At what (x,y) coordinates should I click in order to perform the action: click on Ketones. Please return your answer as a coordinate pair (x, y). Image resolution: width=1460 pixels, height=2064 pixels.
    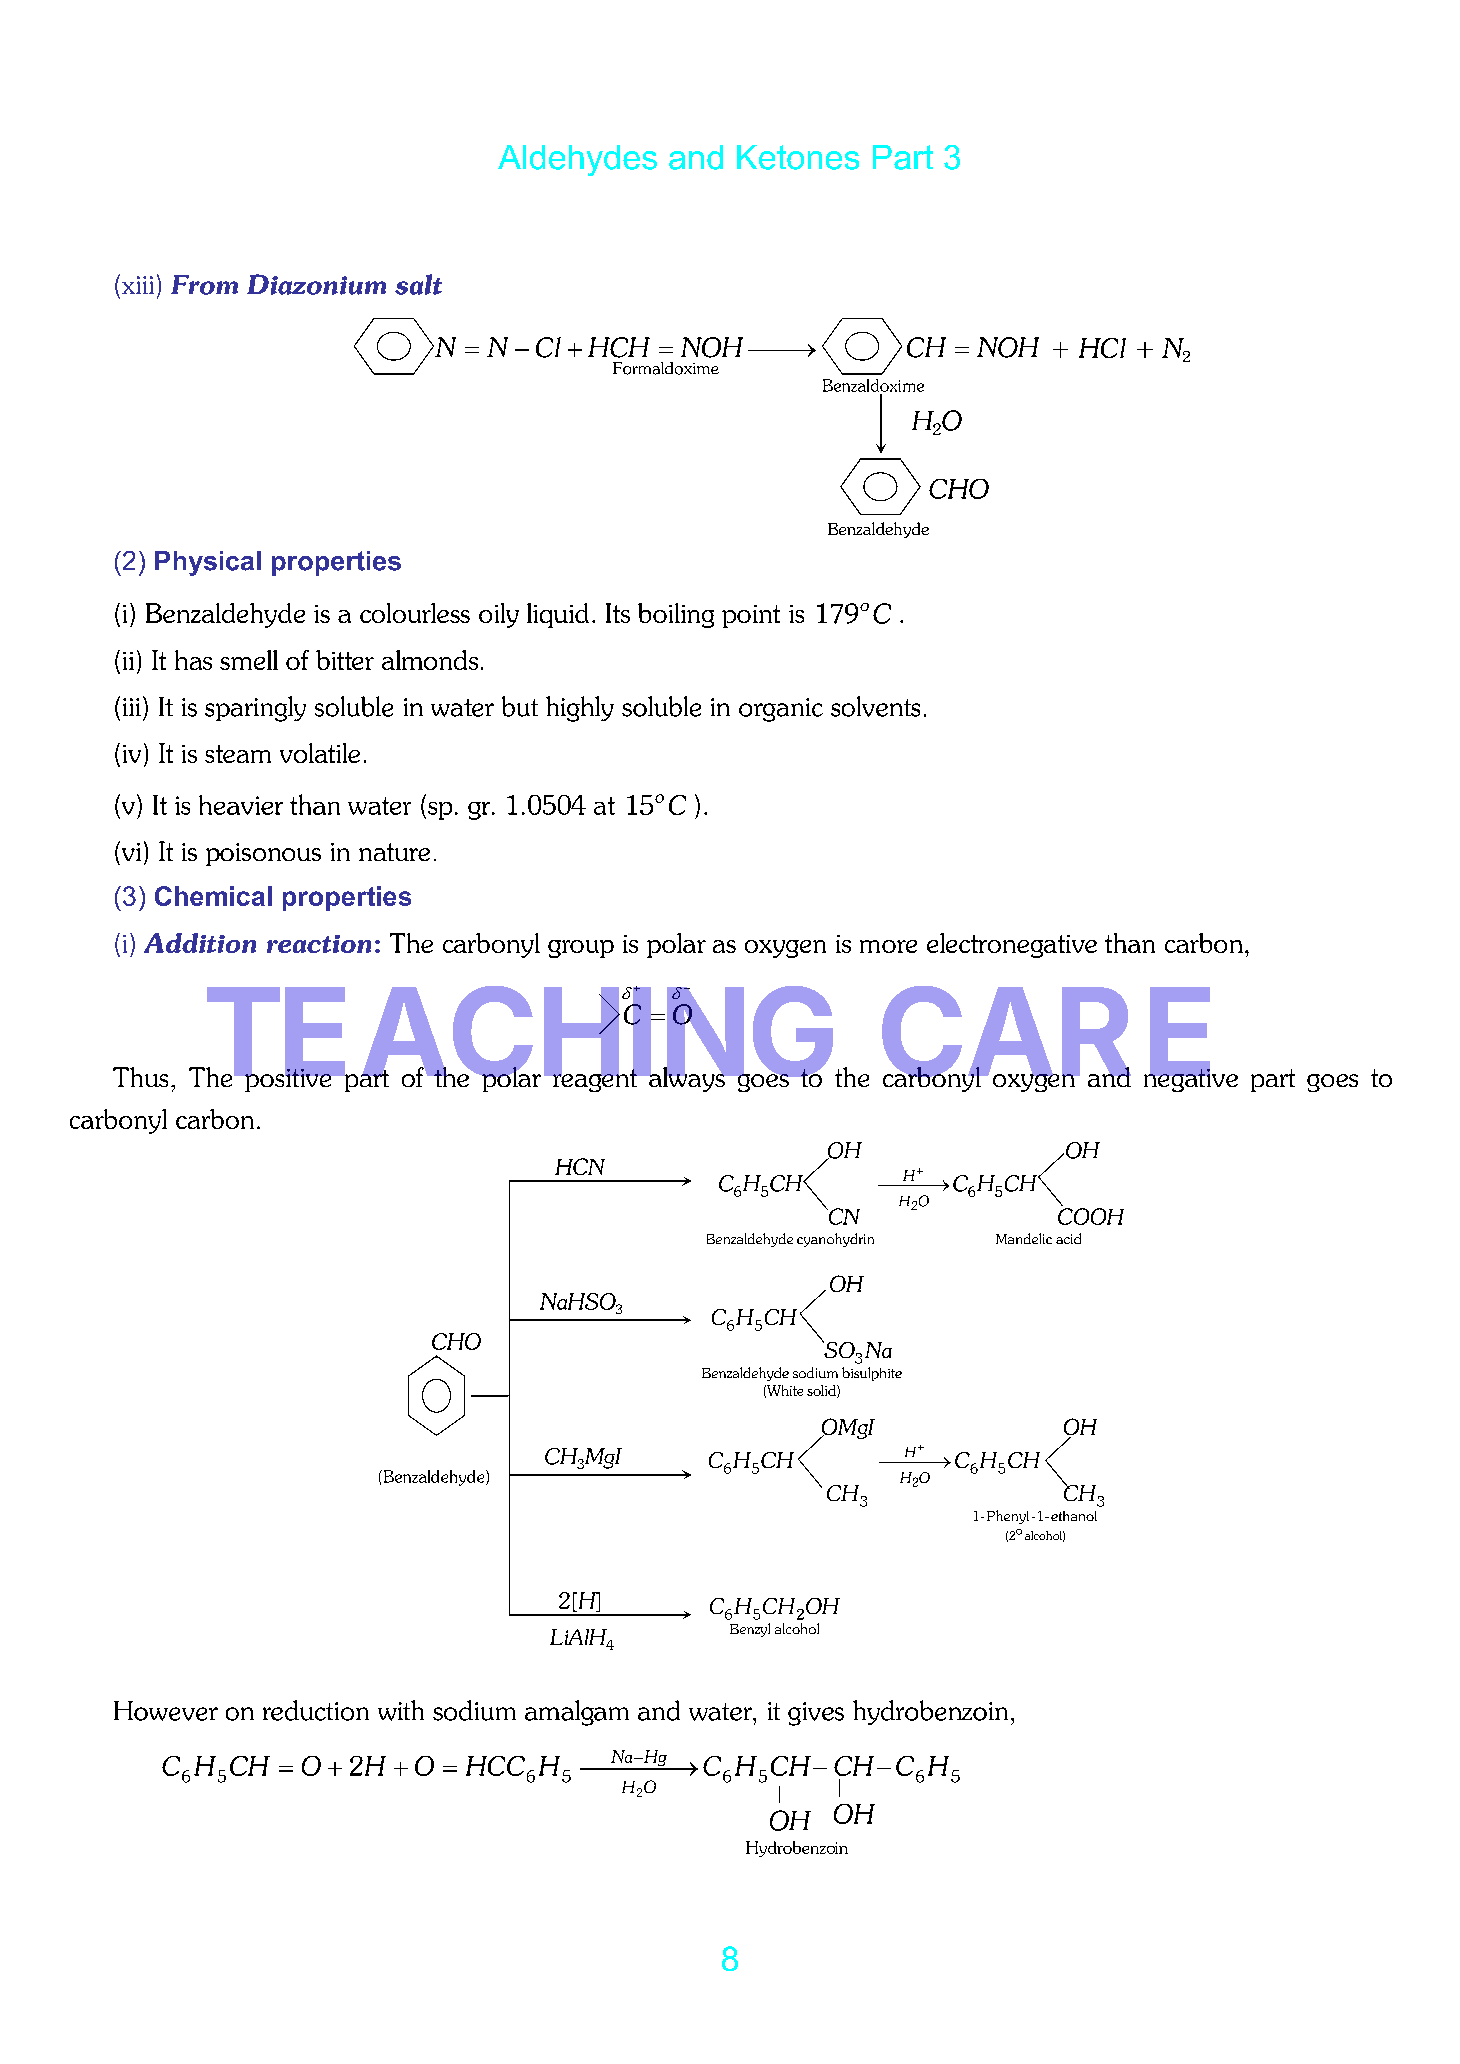
    Looking at the image, I should click on (798, 157).
